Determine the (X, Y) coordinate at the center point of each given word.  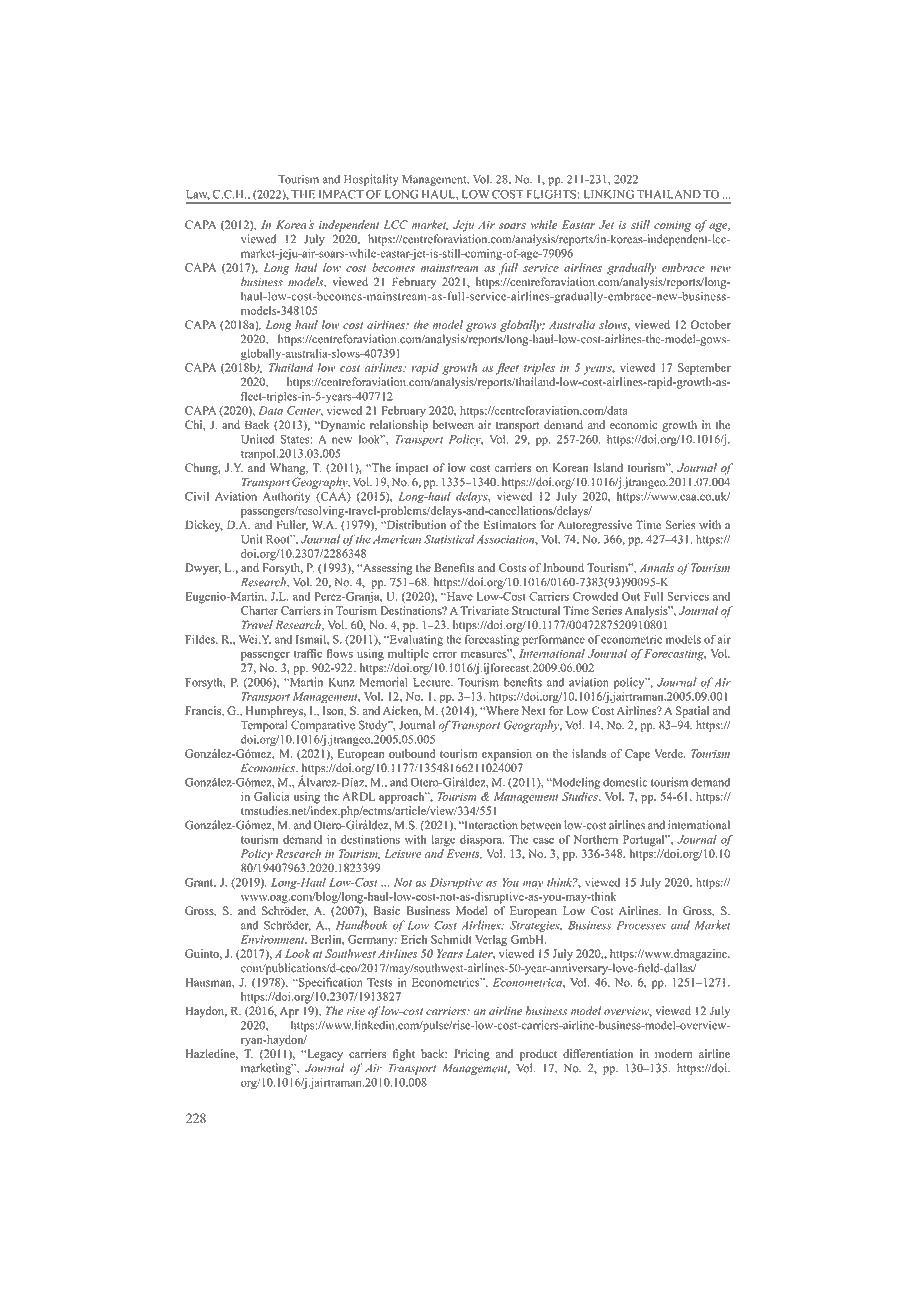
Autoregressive (594, 526)
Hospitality (371, 180)
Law (198, 195)
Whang (289, 469)
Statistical (449, 539)
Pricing (472, 1055)
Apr (289, 1012)
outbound (412, 753)
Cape (637, 755)
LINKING (608, 194)
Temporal (264, 726)
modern (674, 1053)
